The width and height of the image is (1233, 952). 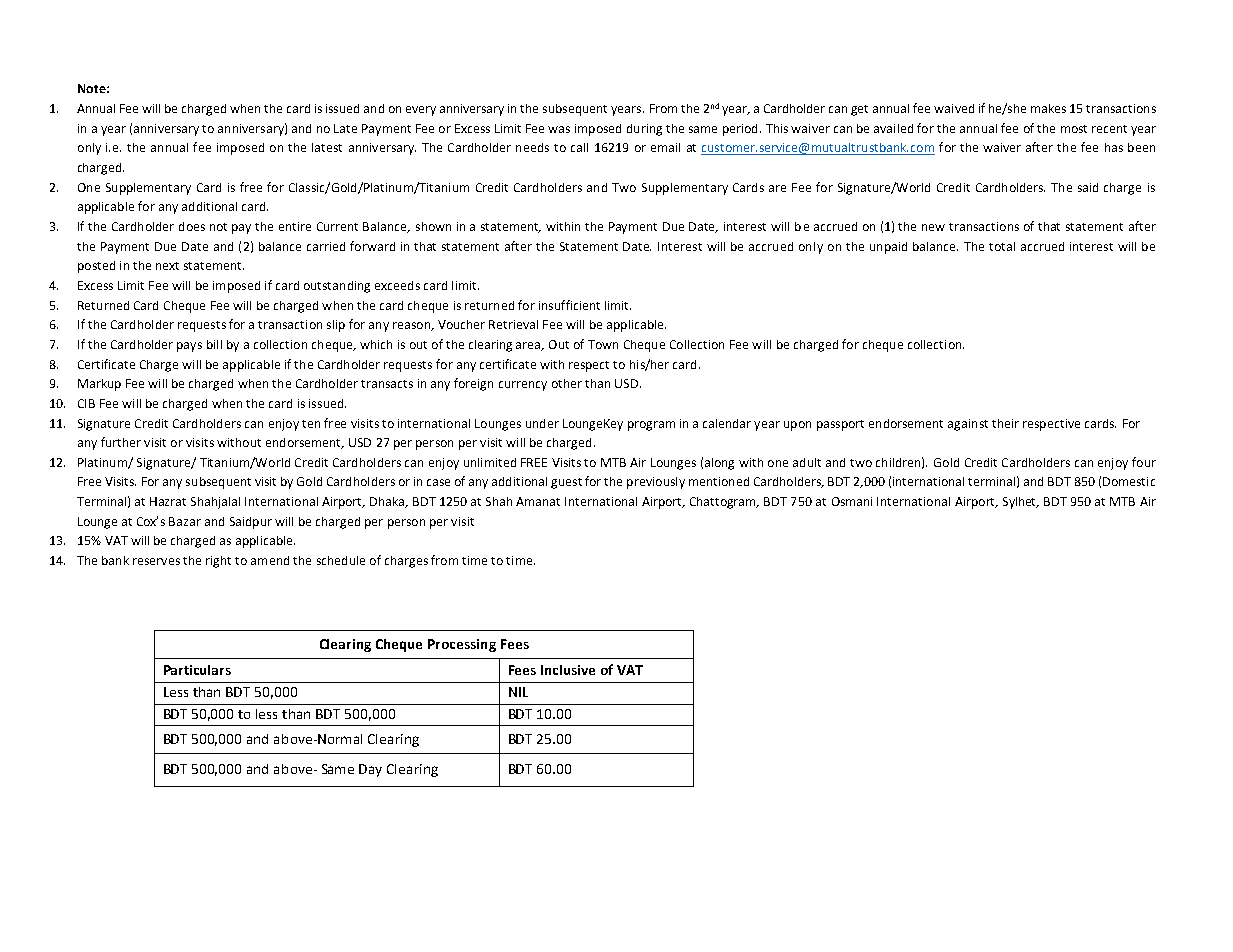 What do you see at coordinates (421, 111) in the image?
I see `every` at bounding box center [421, 111].
